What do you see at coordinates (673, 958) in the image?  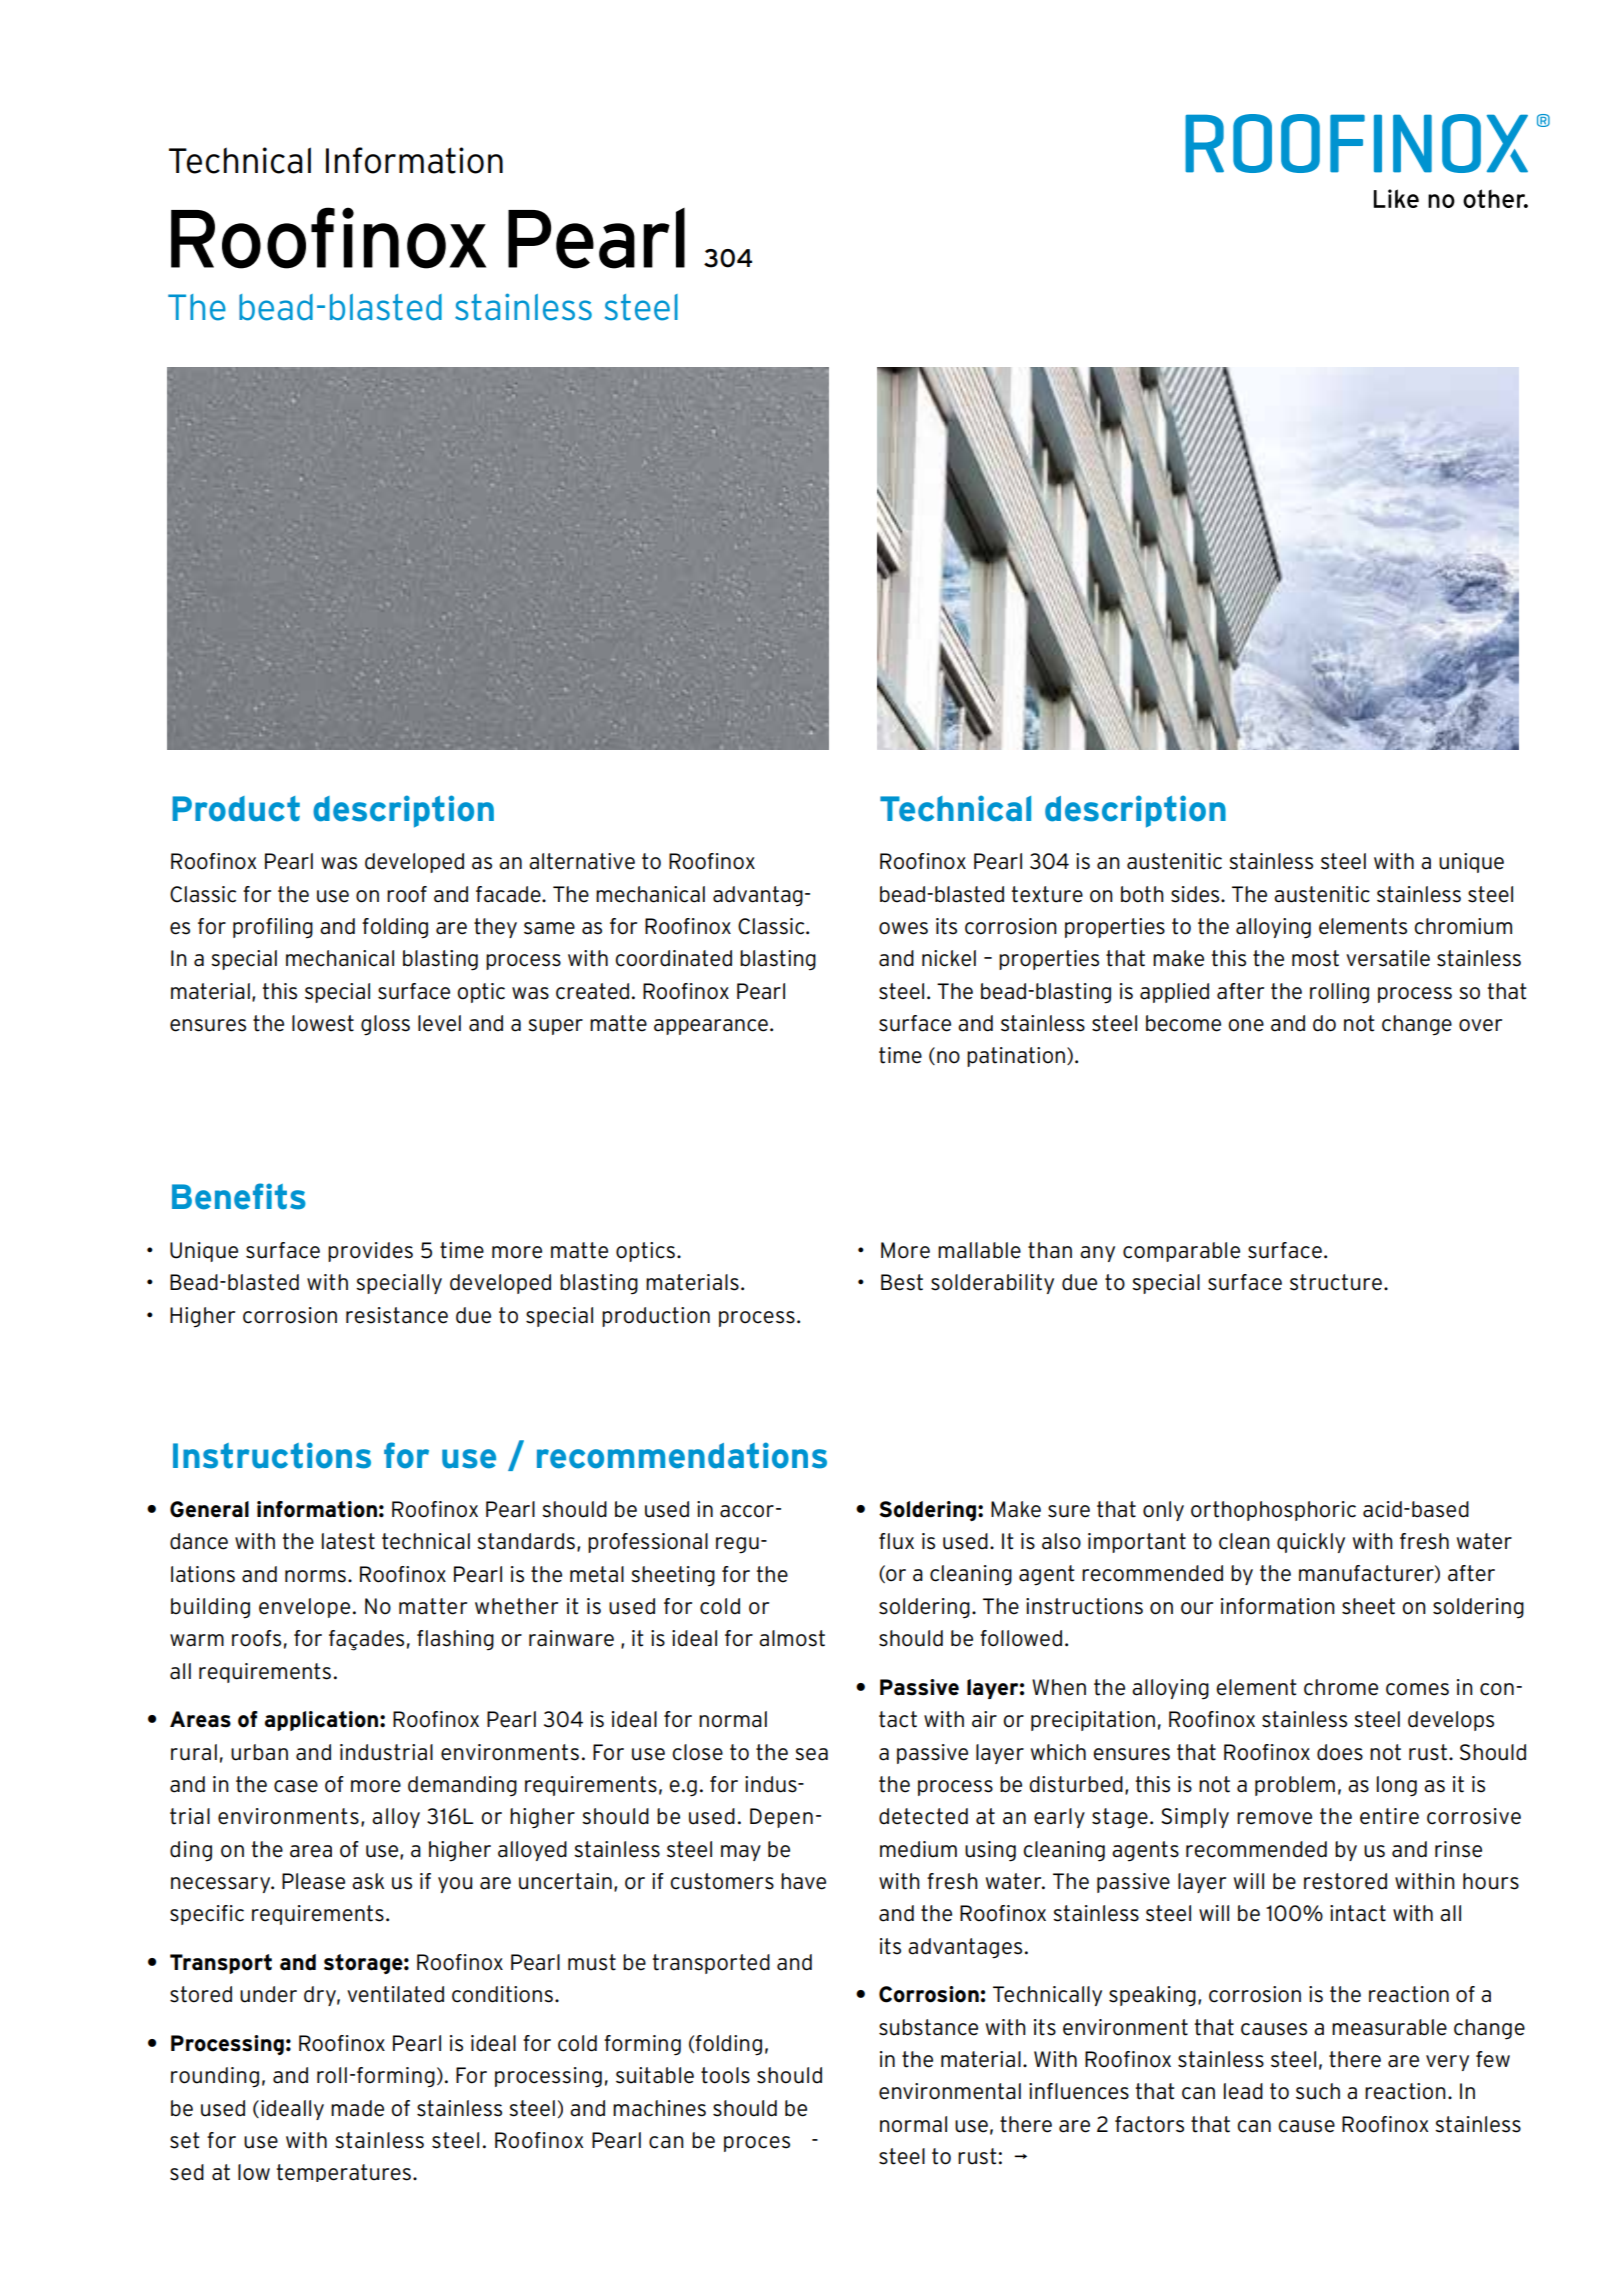 I see `coordinated` at bounding box center [673, 958].
